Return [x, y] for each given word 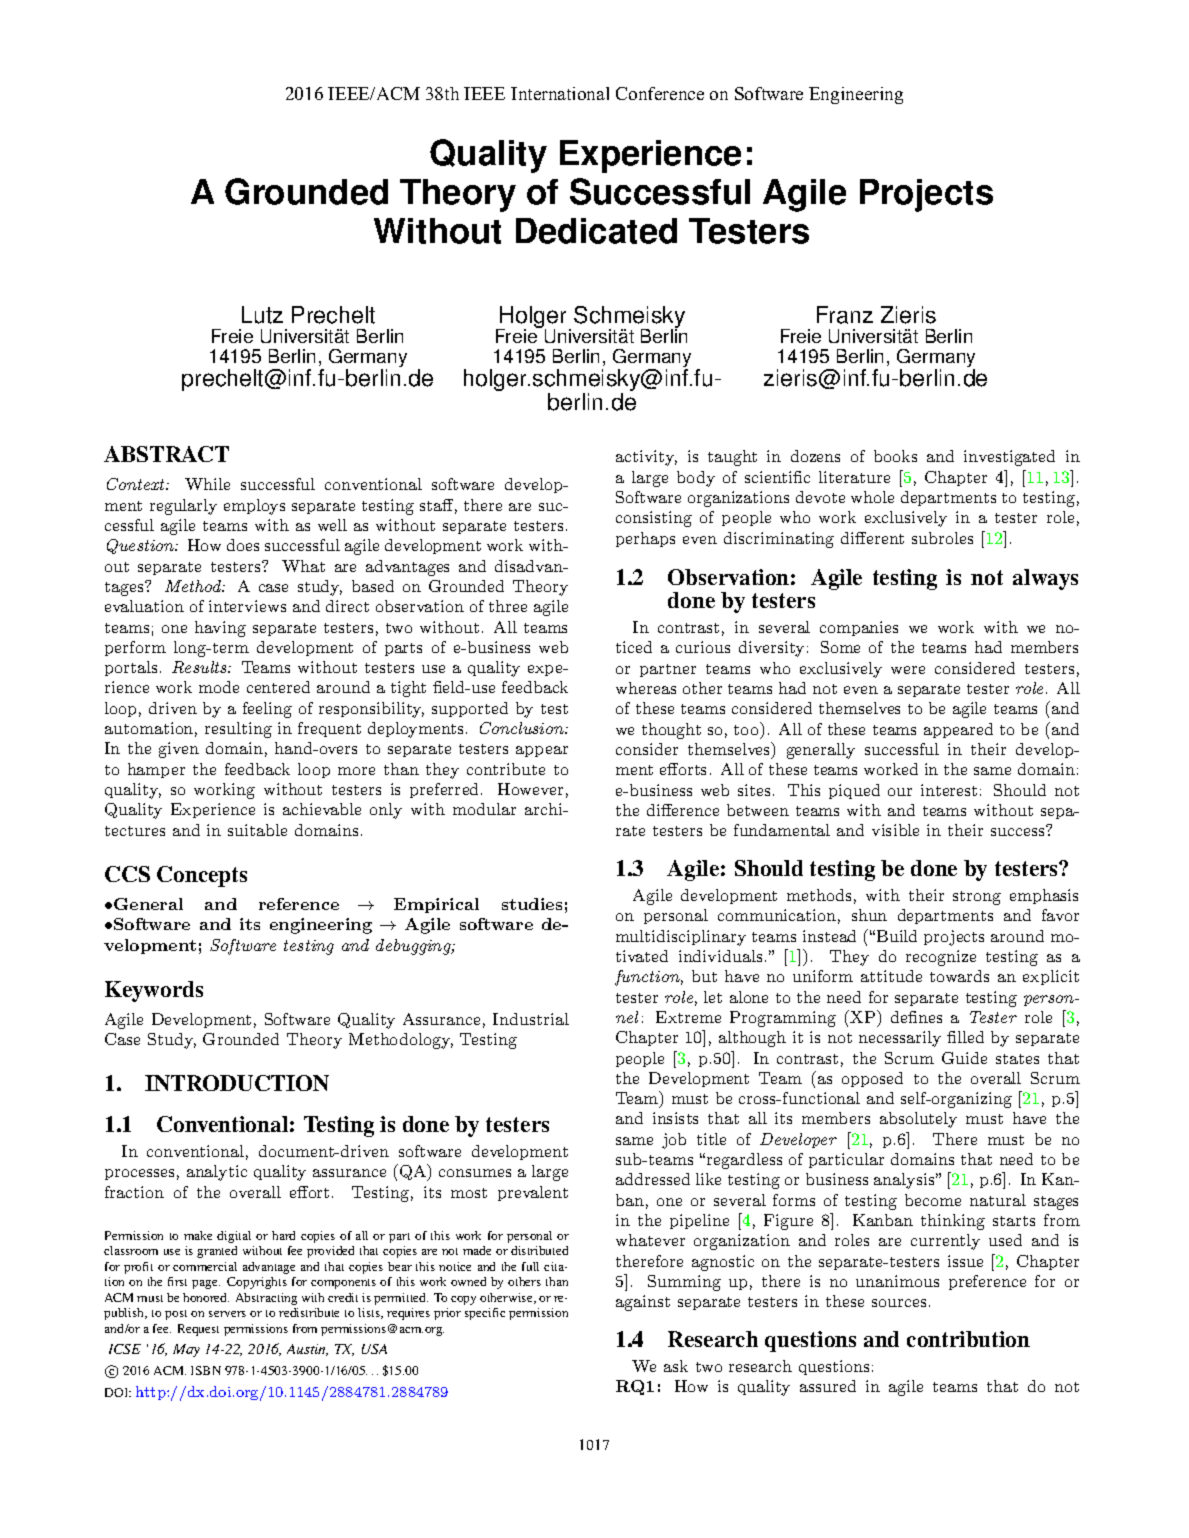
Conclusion [523, 728]
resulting [238, 730]
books [895, 456]
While [207, 484]
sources [899, 1303]
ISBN [206, 1370]
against [643, 1303]
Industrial [531, 1019]
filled [965, 1037]
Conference [660, 93]
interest [949, 790]
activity [646, 458]
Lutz [262, 315]
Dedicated [596, 231]
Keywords [154, 991]
